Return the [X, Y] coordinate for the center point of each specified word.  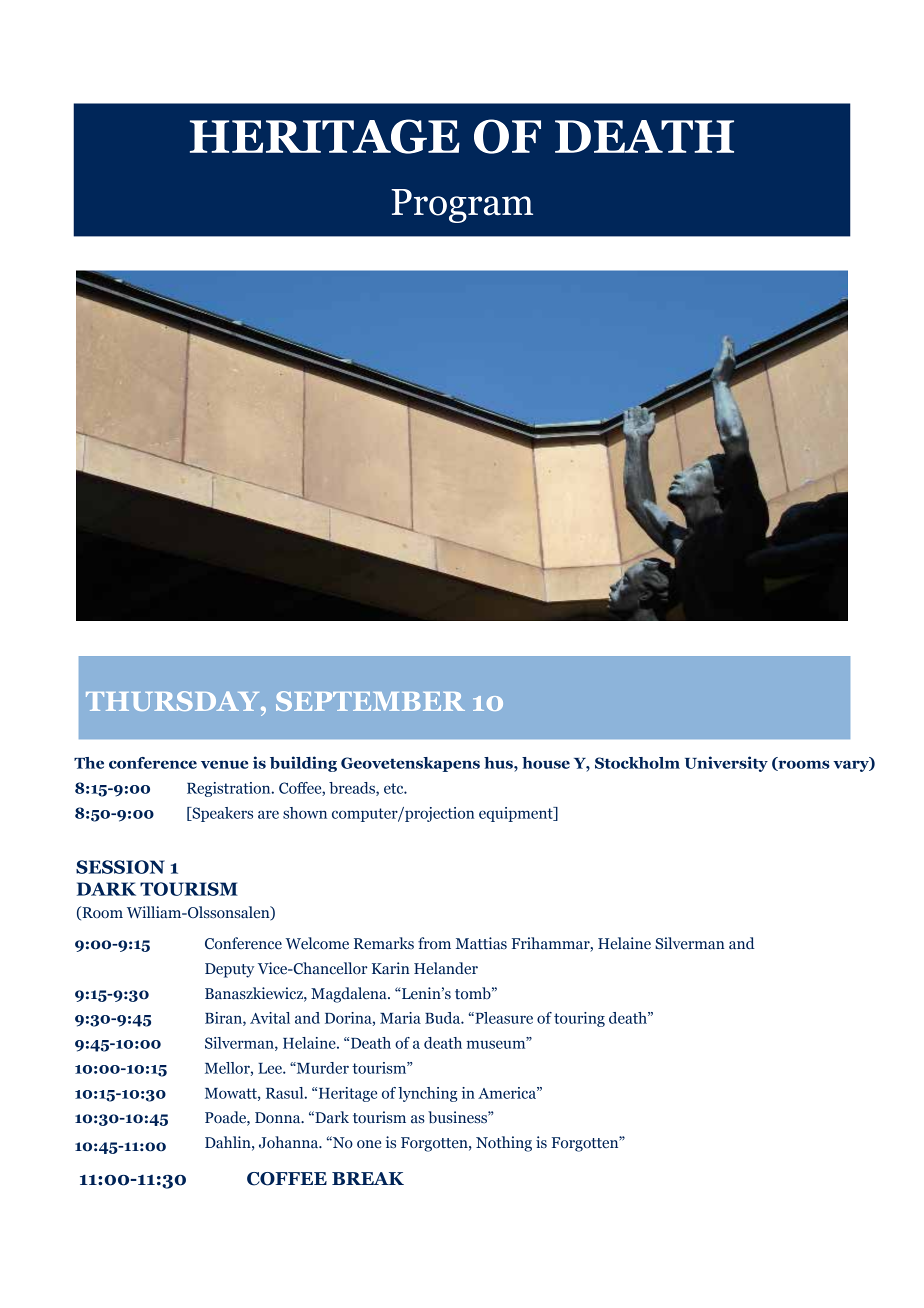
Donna [279, 1118]
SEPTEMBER [370, 701]
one [369, 1144]
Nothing [504, 1144]
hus [499, 763]
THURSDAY [174, 701]
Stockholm [637, 763]
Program [462, 206]
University [726, 764]
